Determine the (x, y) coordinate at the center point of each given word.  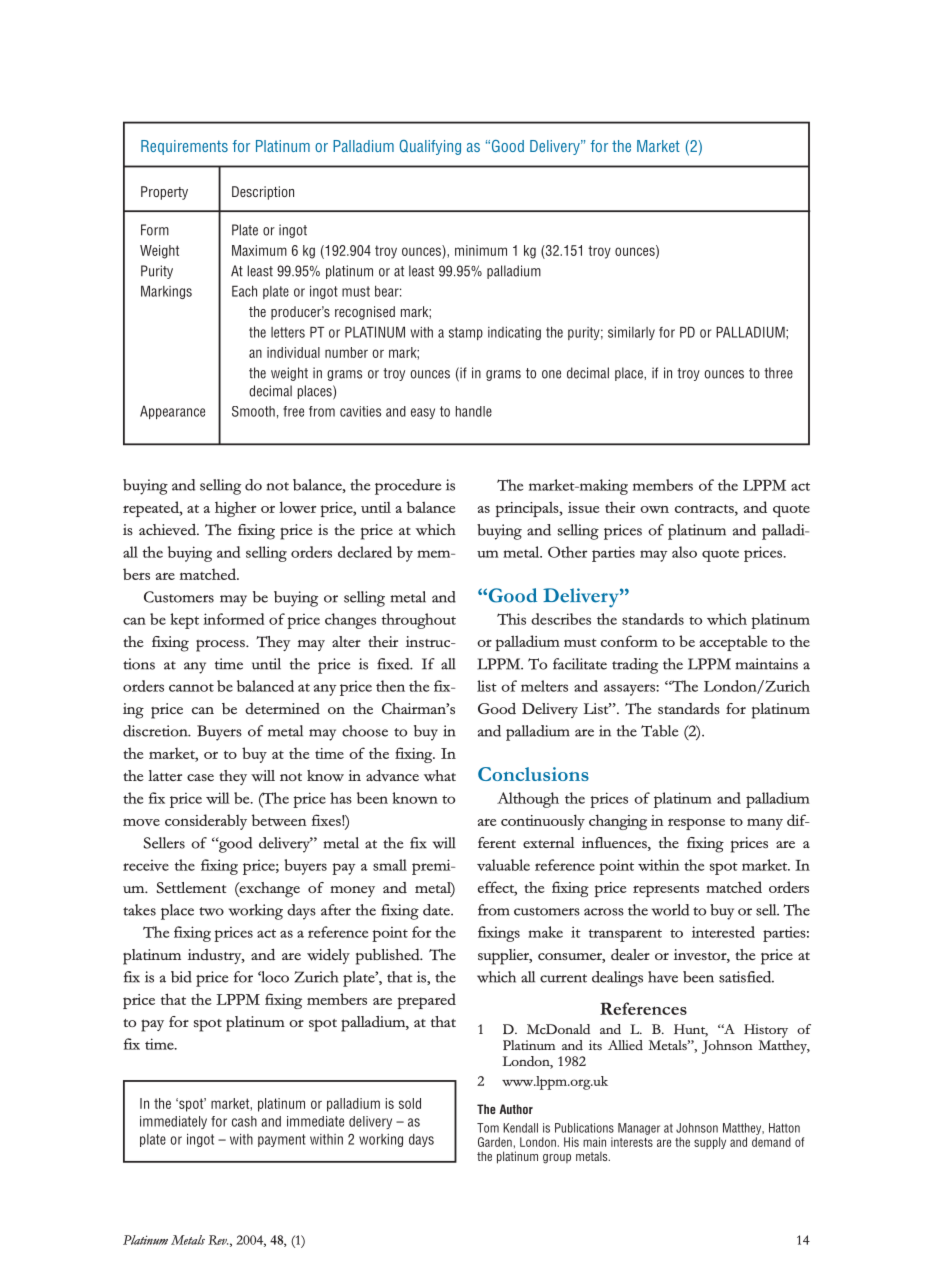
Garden (495, 1142)
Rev (218, 1240)
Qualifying (430, 147)
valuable (503, 865)
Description (263, 193)
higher (235, 509)
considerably (206, 822)
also (684, 552)
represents (666, 891)
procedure (408, 487)
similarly (631, 333)
